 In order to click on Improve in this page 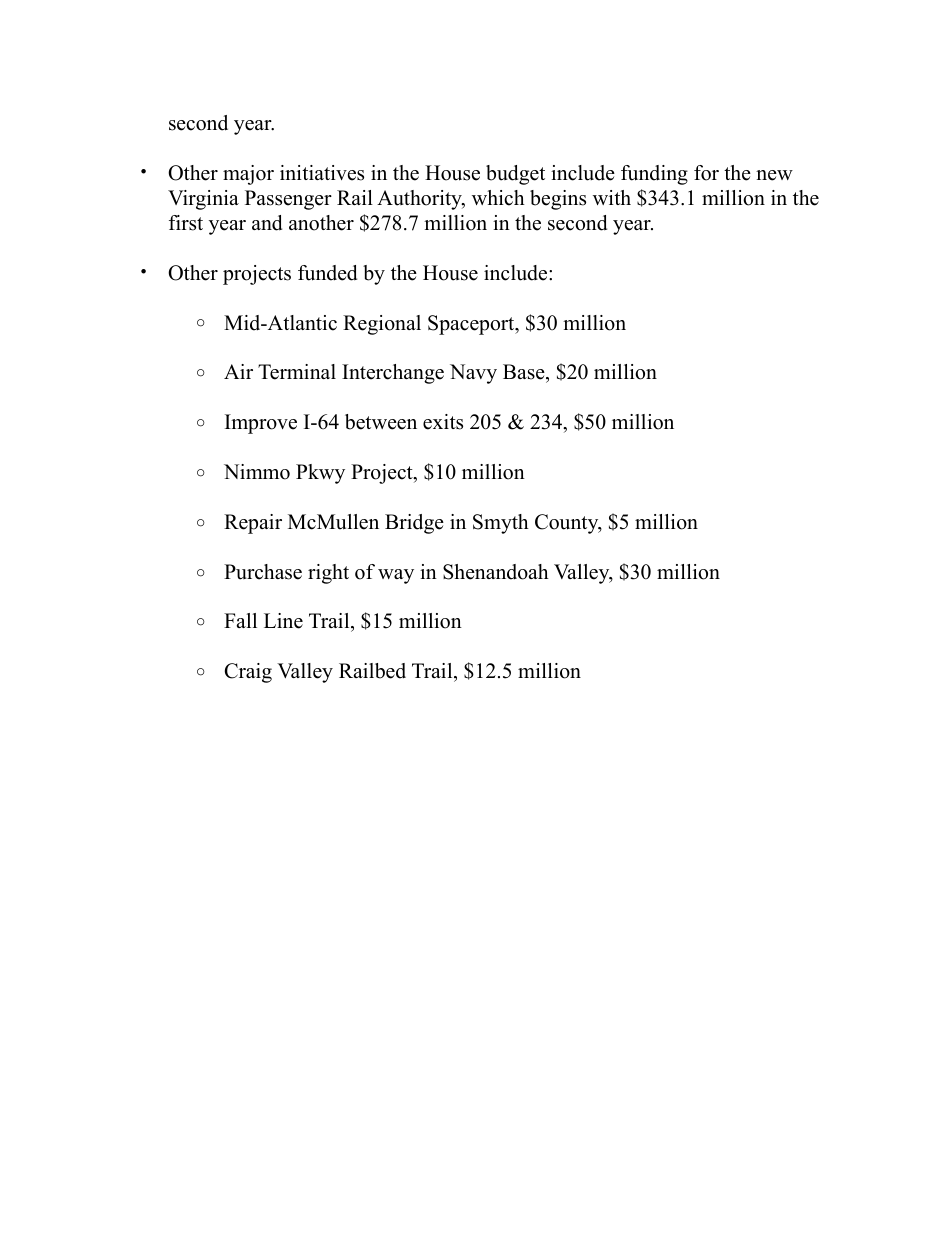, I will do `click(261, 424)`.
